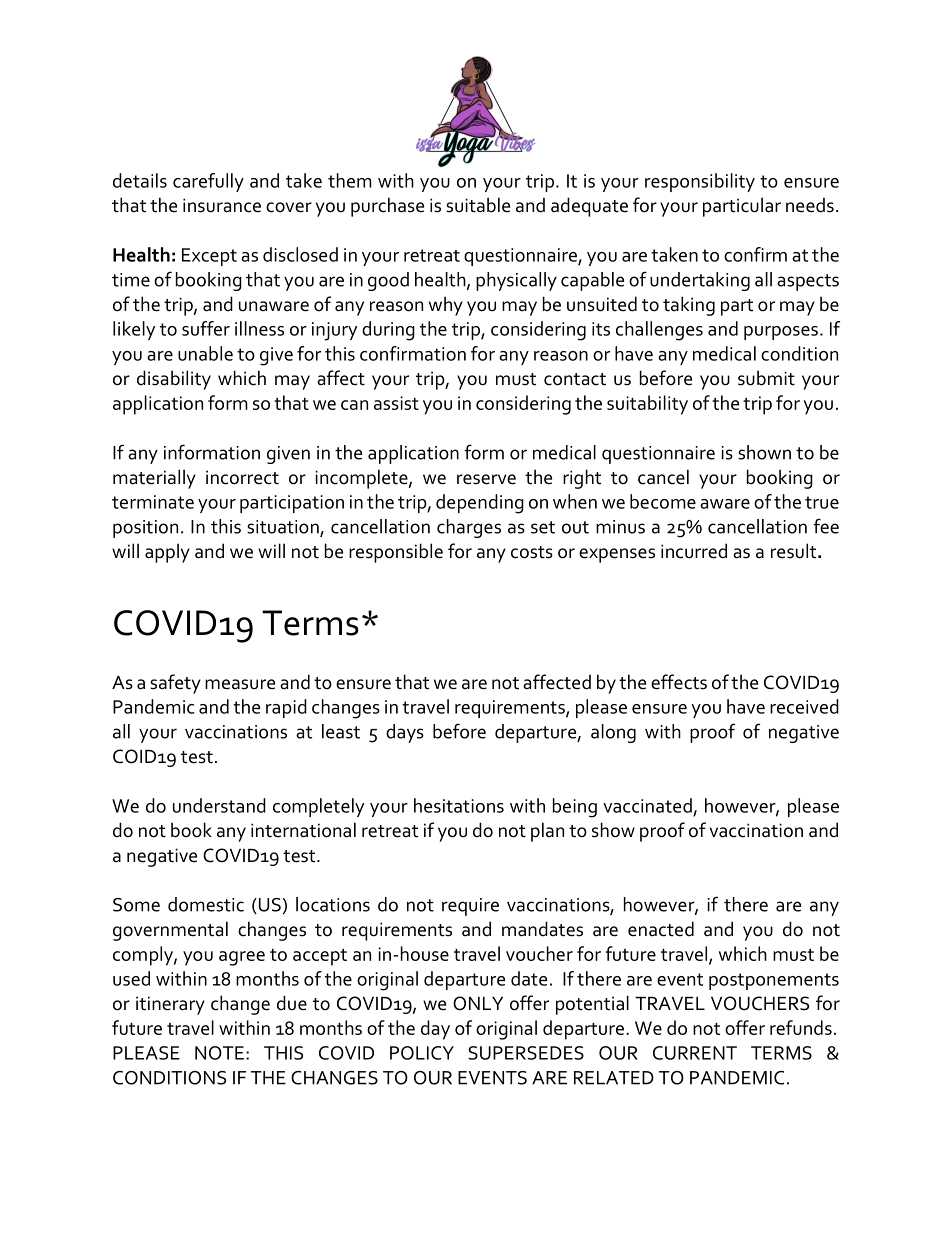 Image resolution: width=952 pixels, height=1233 pixels. I want to click on vaccinated, so click(647, 805).
